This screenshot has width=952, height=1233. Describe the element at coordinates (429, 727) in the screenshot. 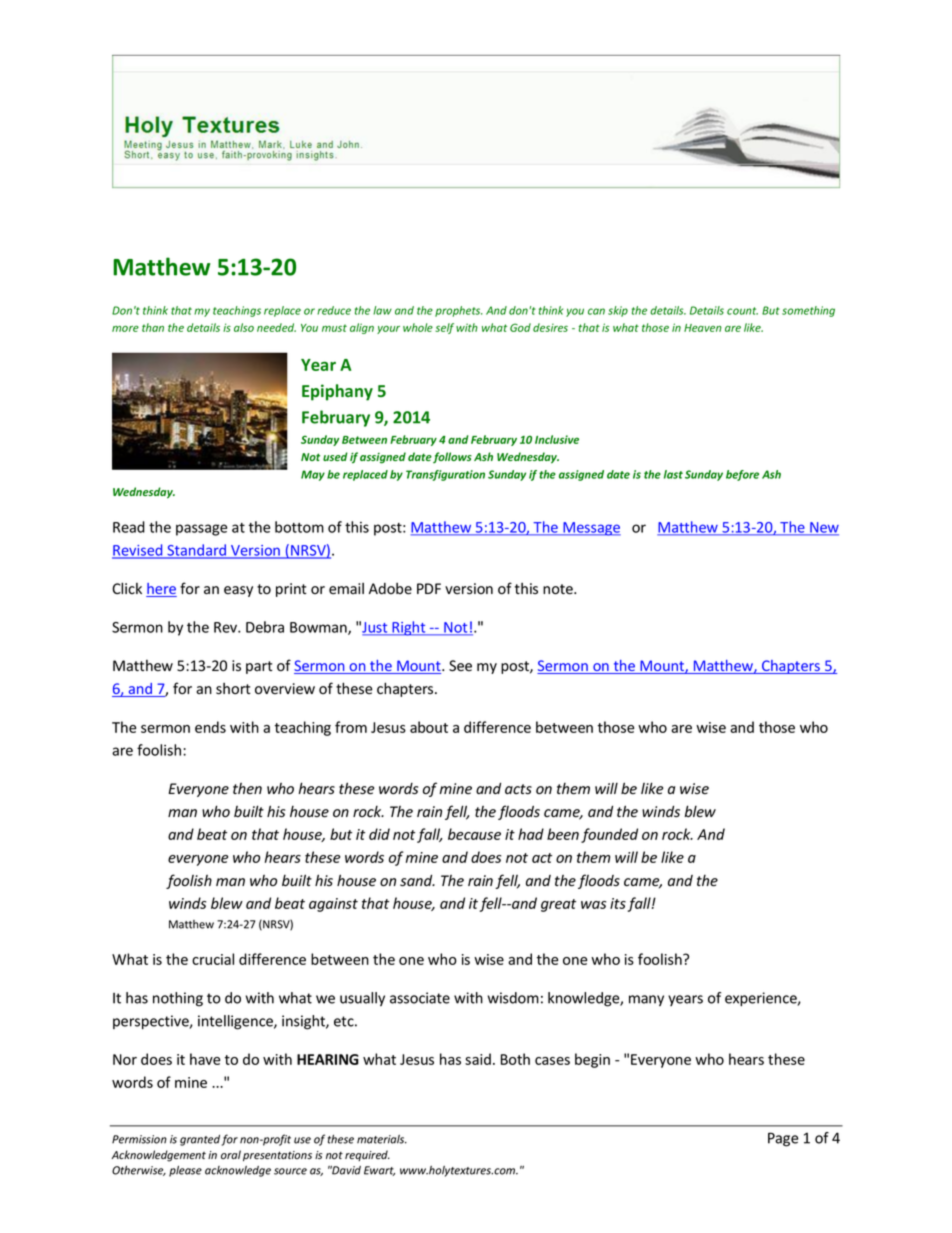

I see `about` at that location.
